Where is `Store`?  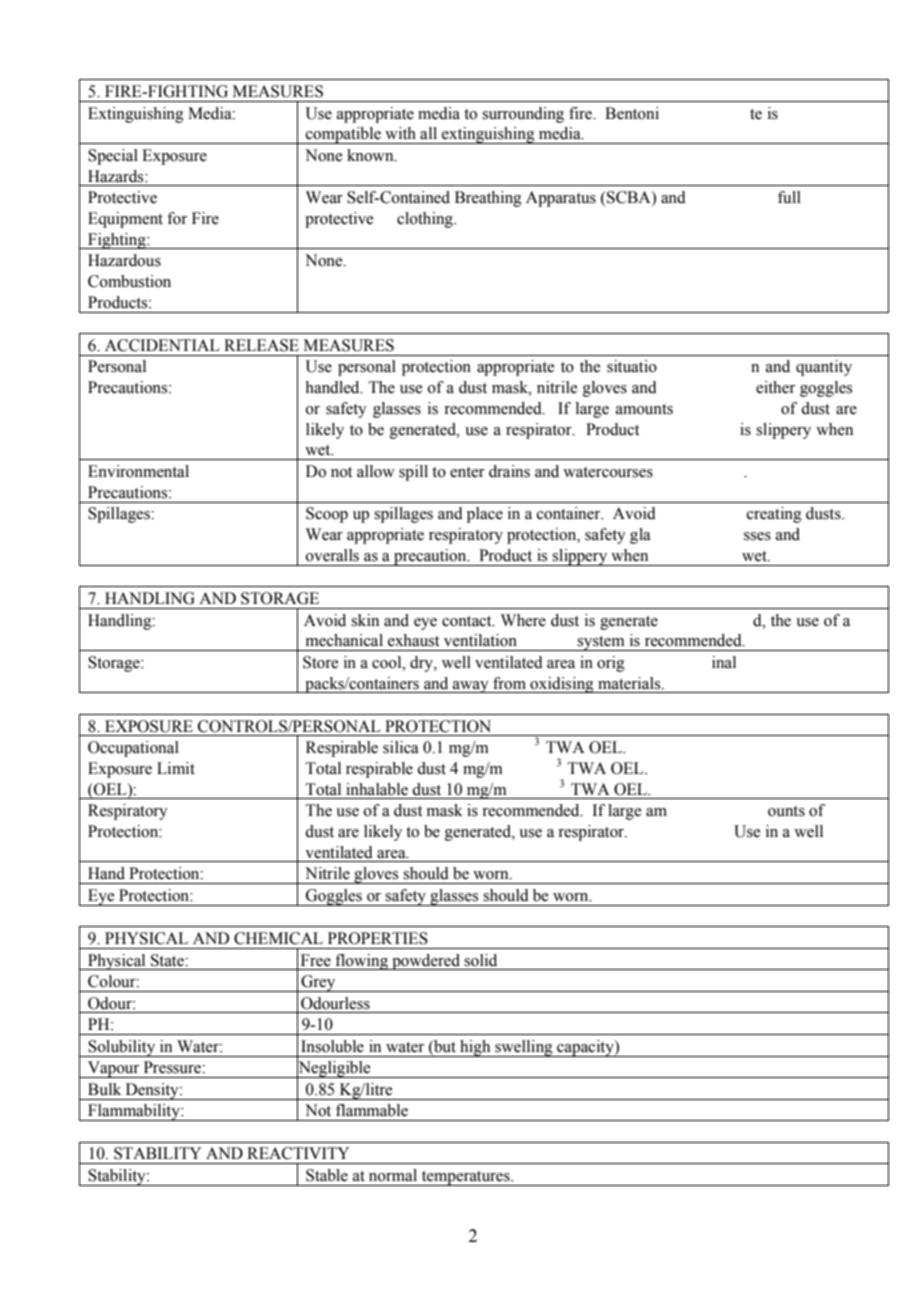 Store is located at coordinates (320, 662).
